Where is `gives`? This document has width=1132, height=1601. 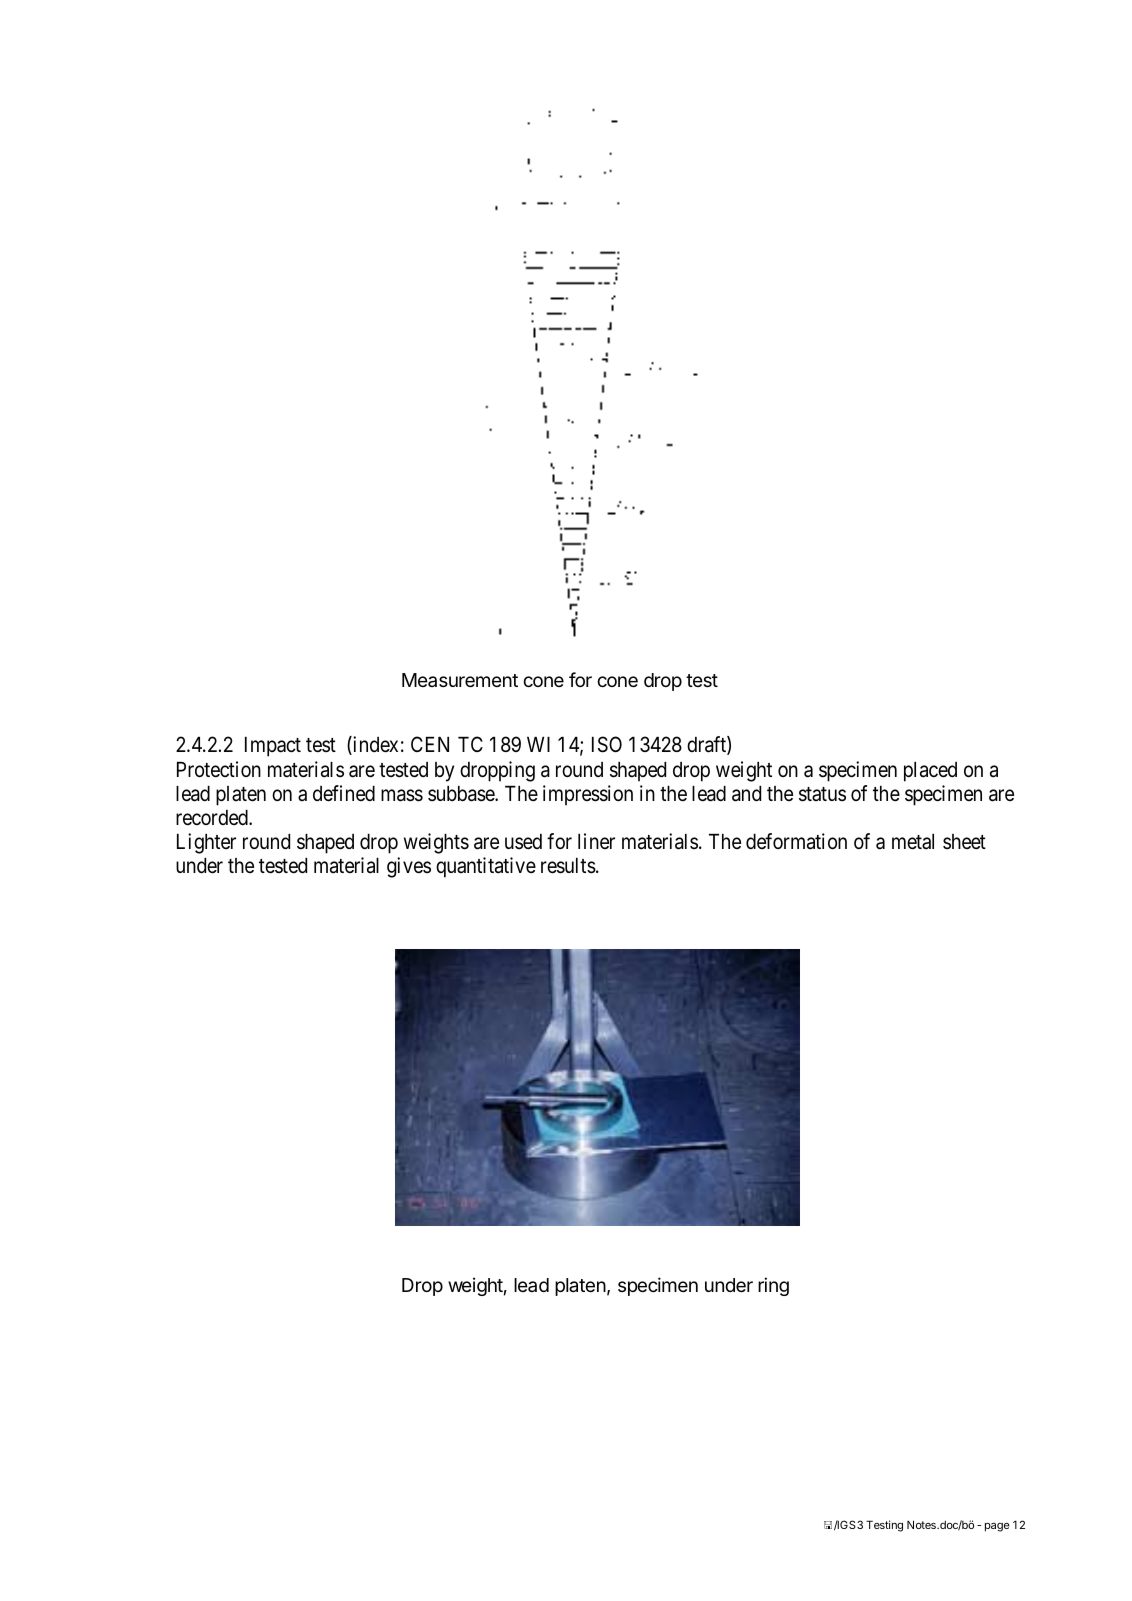
gives is located at coordinates (409, 867).
